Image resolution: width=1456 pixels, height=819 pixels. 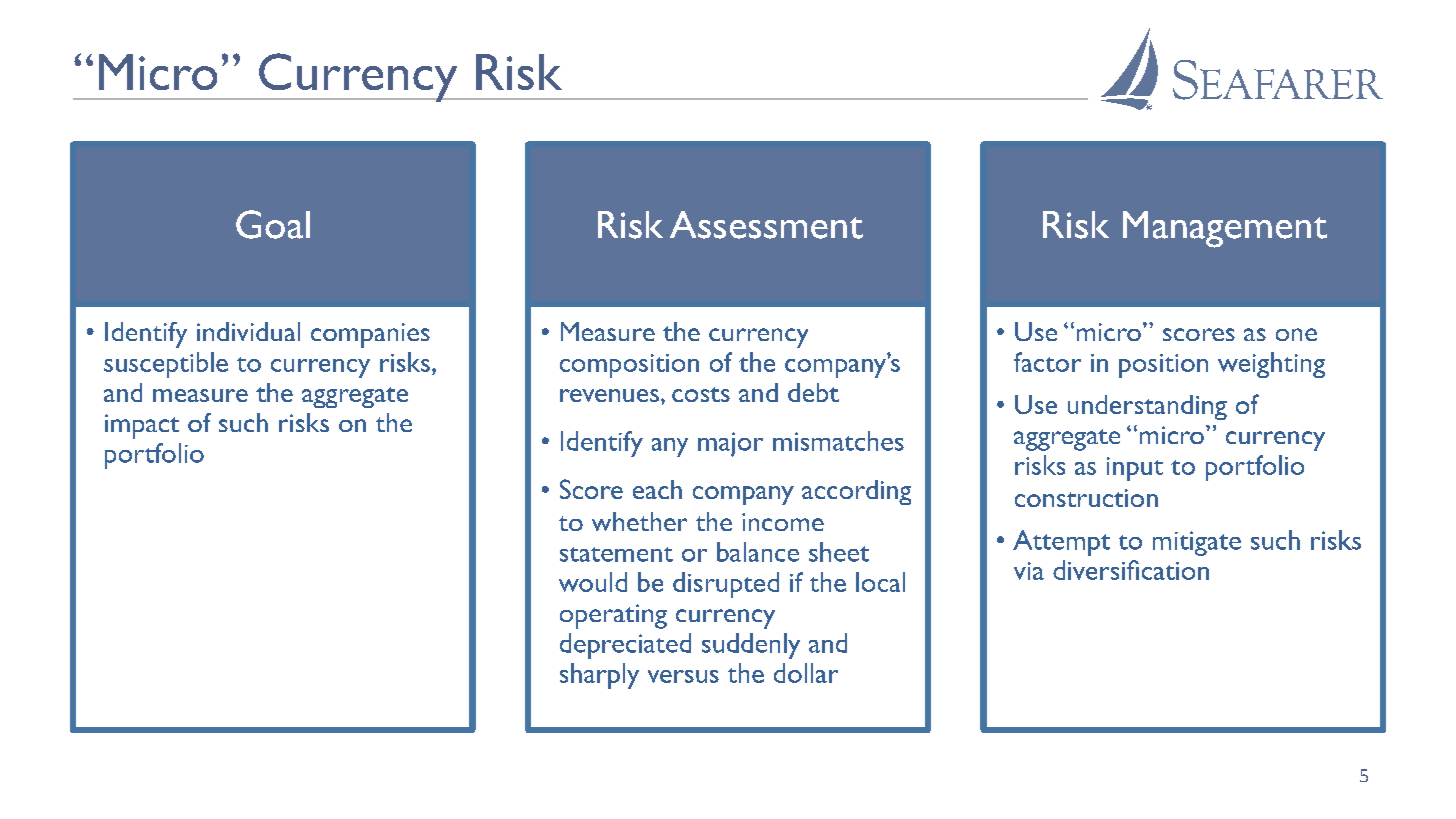 What do you see at coordinates (730, 444) in the screenshot?
I see `major` at bounding box center [730, 444].
